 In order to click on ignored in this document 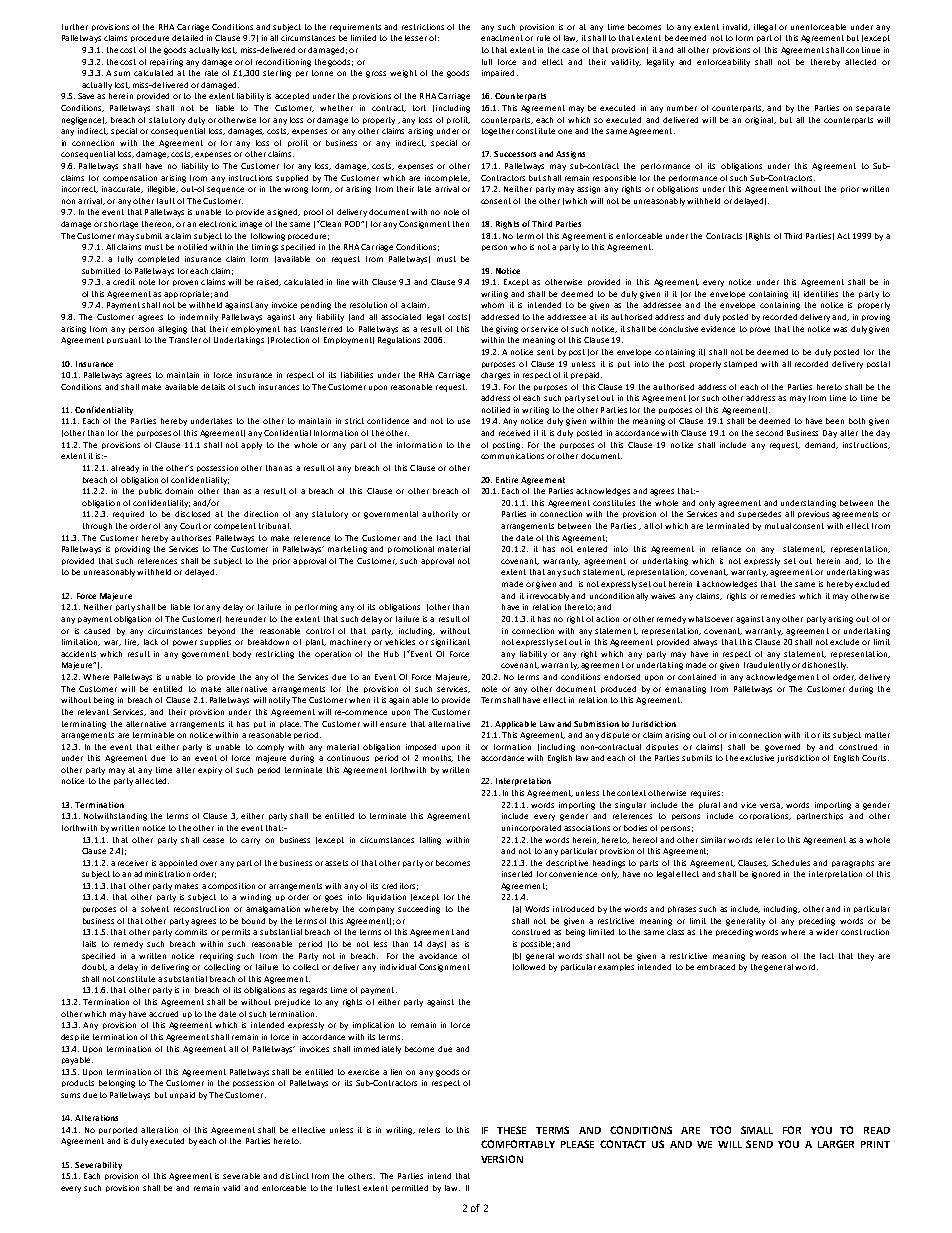, I will do `click(766, 875)`.
